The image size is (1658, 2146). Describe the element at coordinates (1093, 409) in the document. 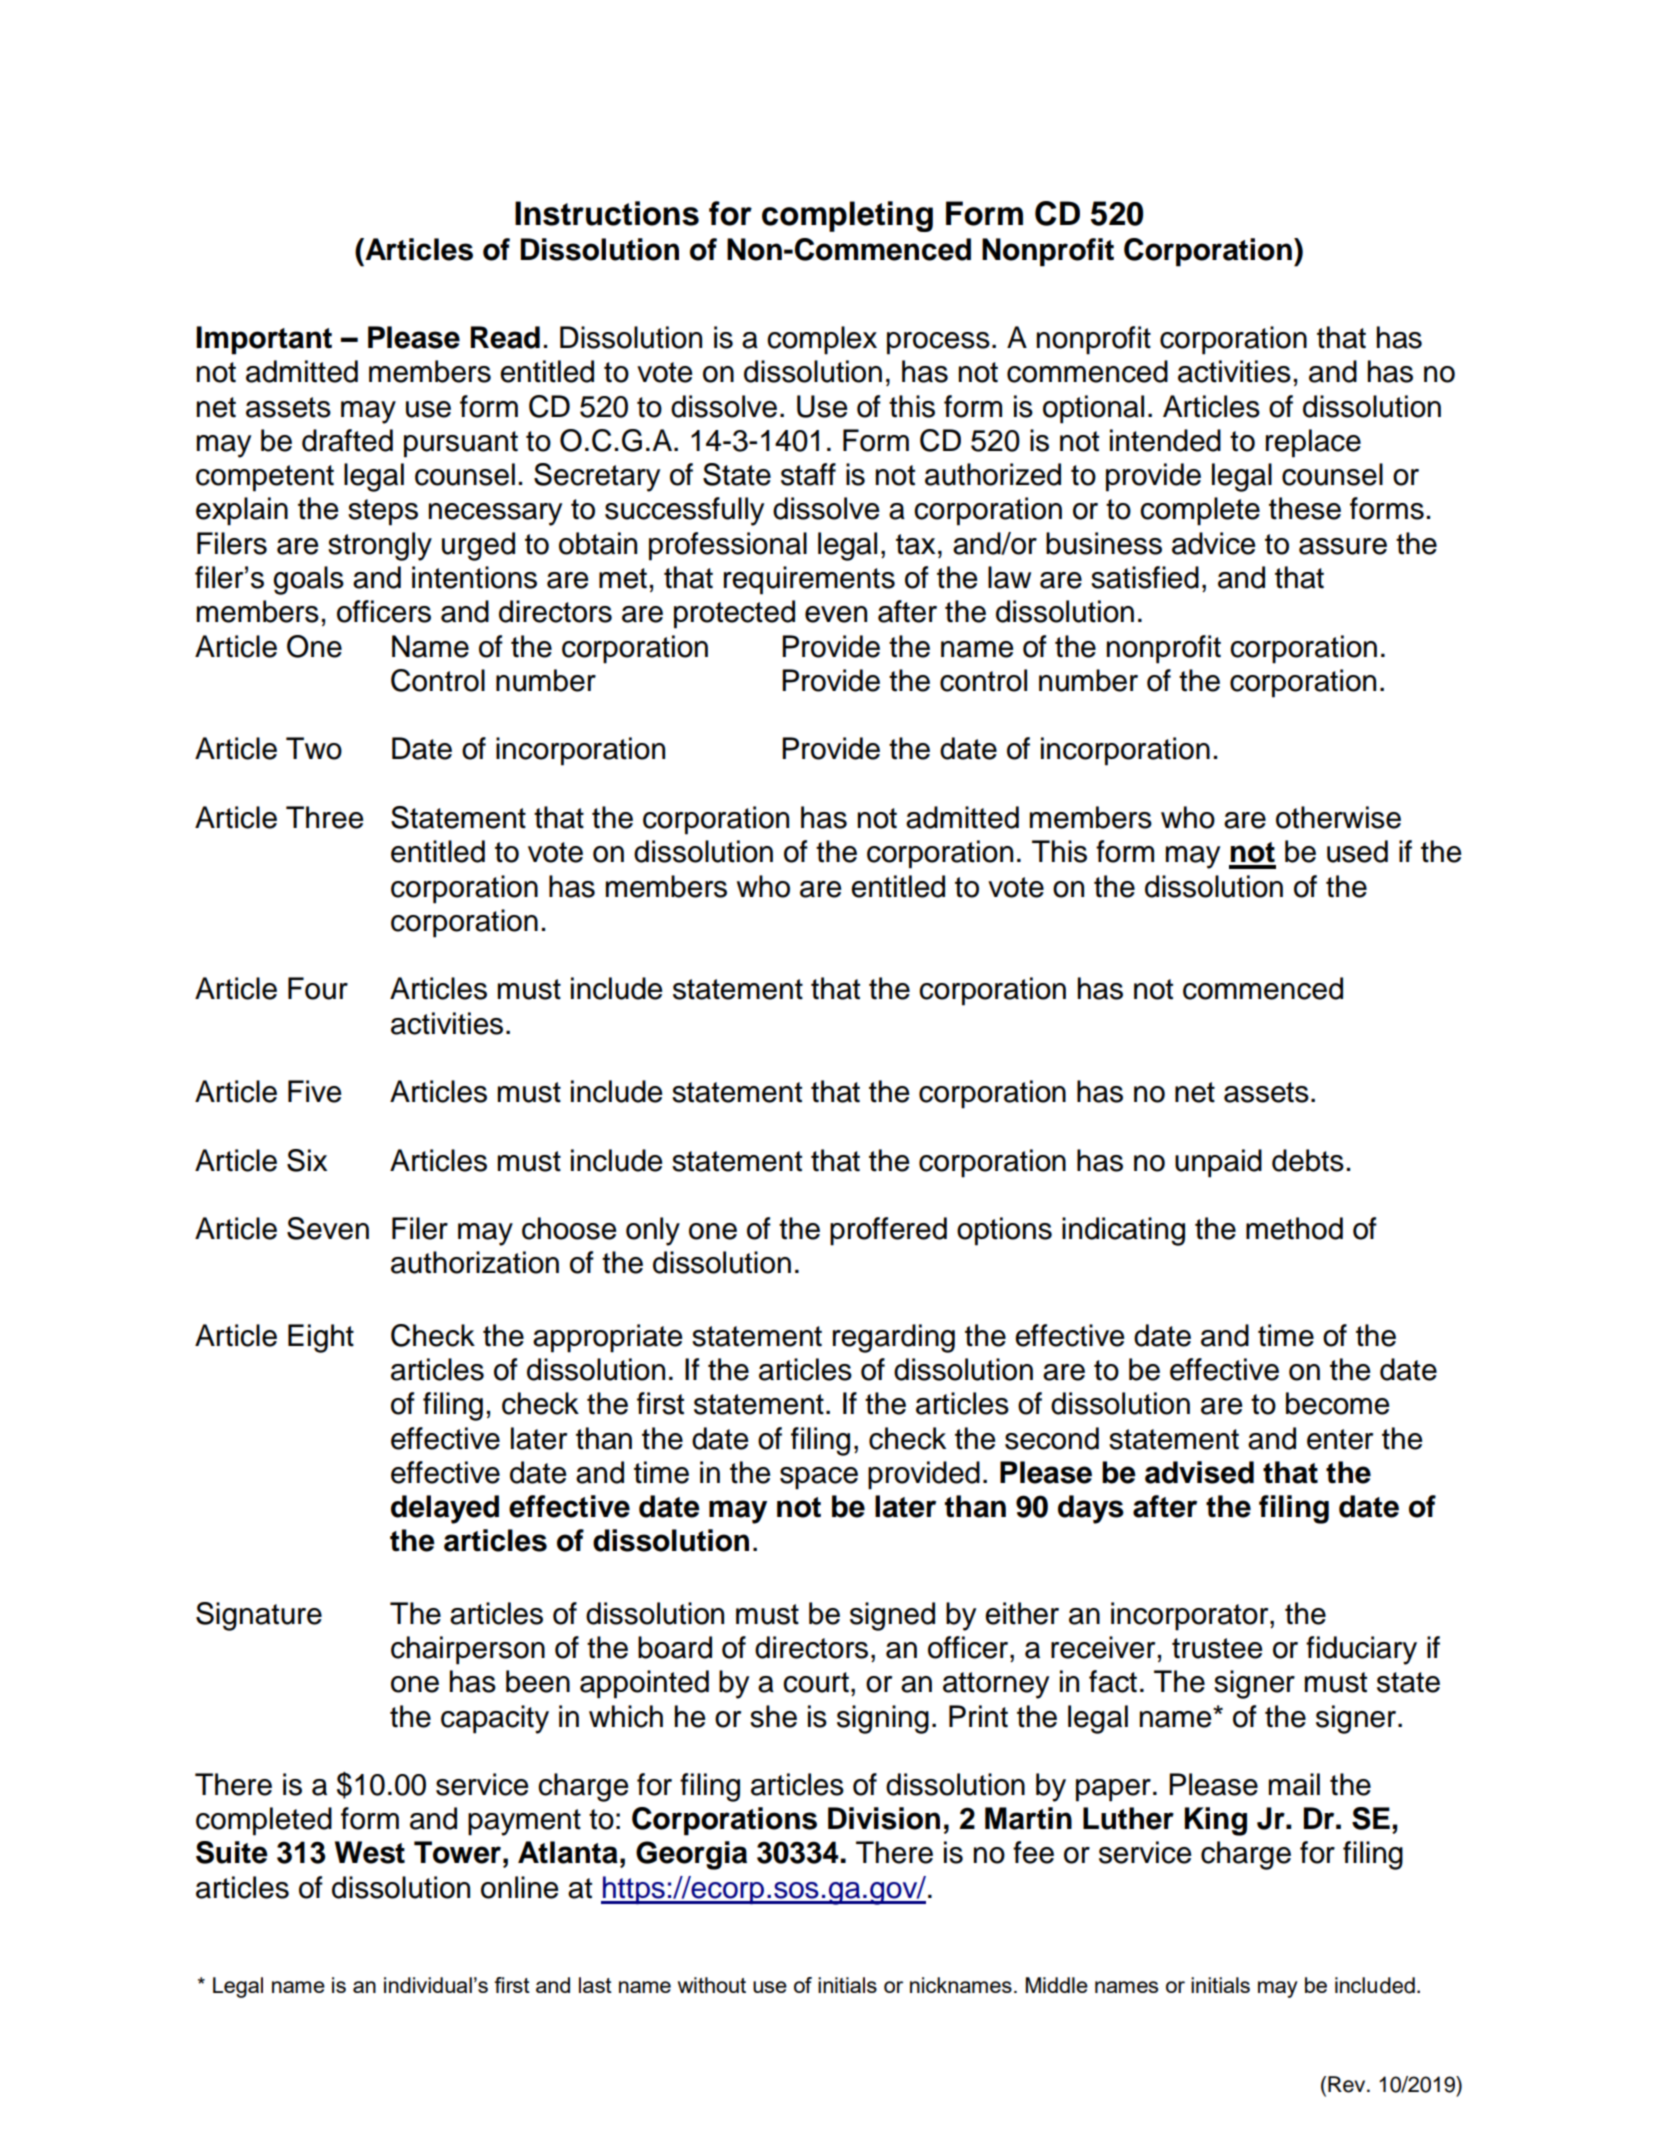

I see `optional` at that location.
